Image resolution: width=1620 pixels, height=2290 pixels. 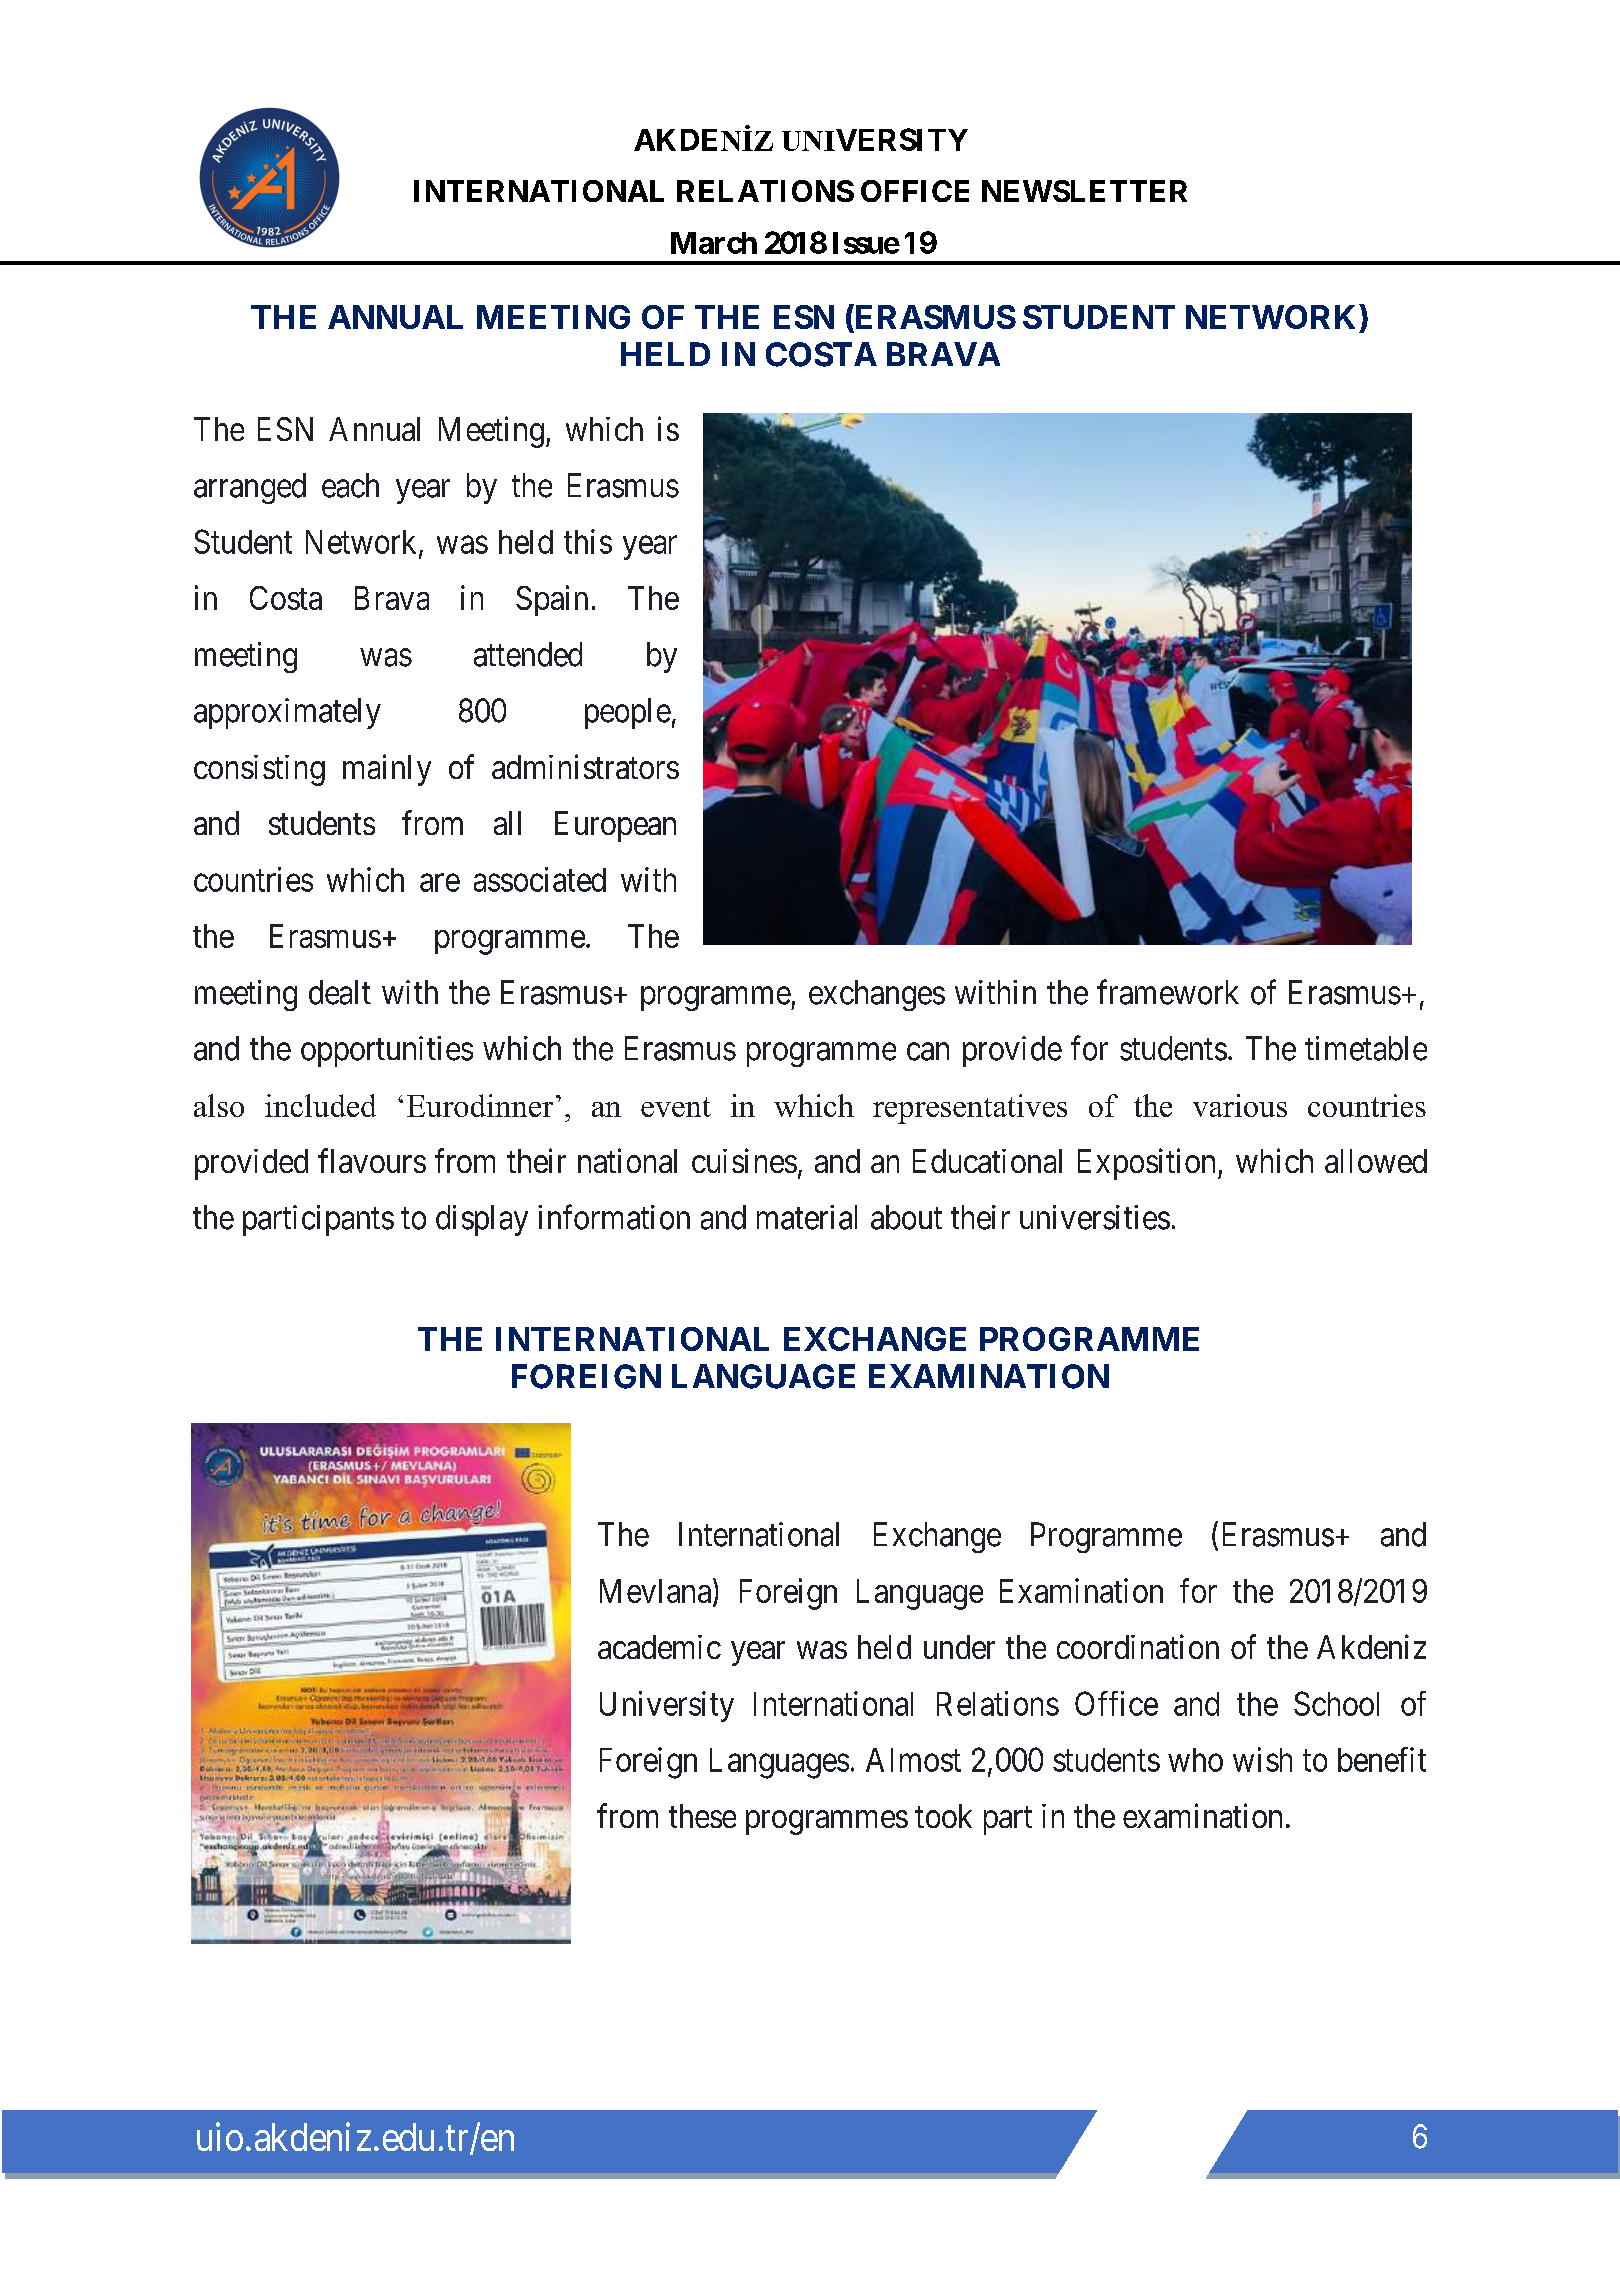 What do you see at coordinates (287, 713) in the image?
I see `approximately` at bounding box center [287, 713].
